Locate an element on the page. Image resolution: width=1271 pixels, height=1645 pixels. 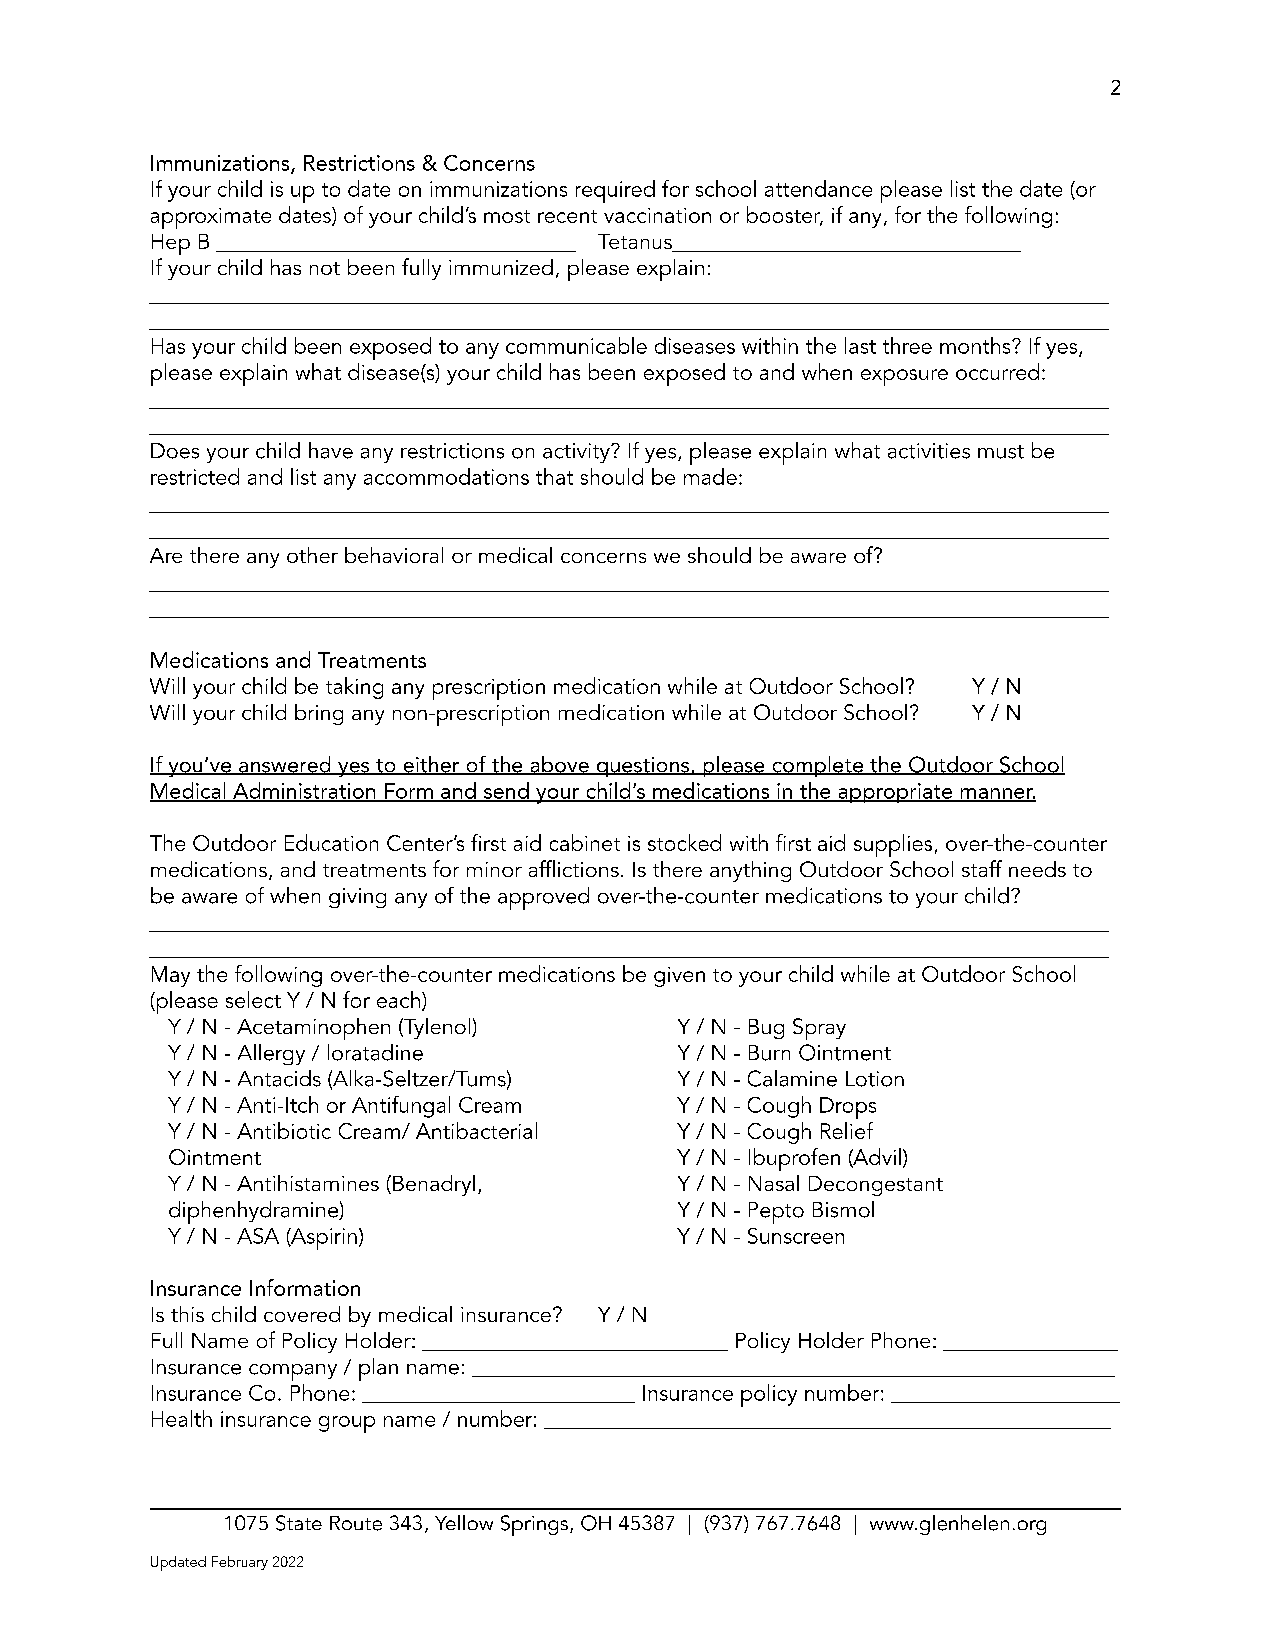
Education is located at coordinates (331, 842).
